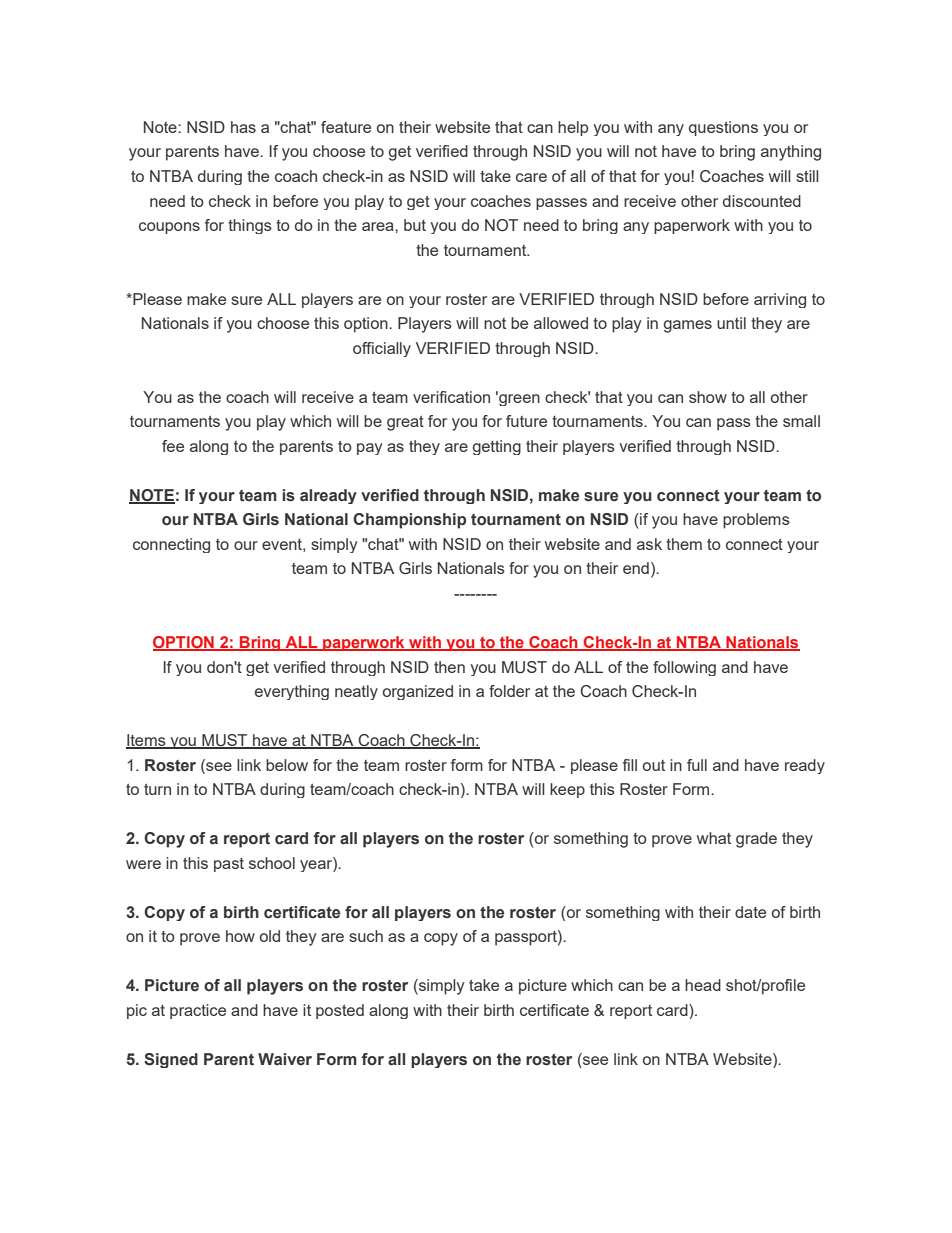 Image resolution: width=952 pixels, height=1233 pixels. What do you see at coordinates (531, 177) in the screenshot?
I see `care` at bounding box center [531, 177].
